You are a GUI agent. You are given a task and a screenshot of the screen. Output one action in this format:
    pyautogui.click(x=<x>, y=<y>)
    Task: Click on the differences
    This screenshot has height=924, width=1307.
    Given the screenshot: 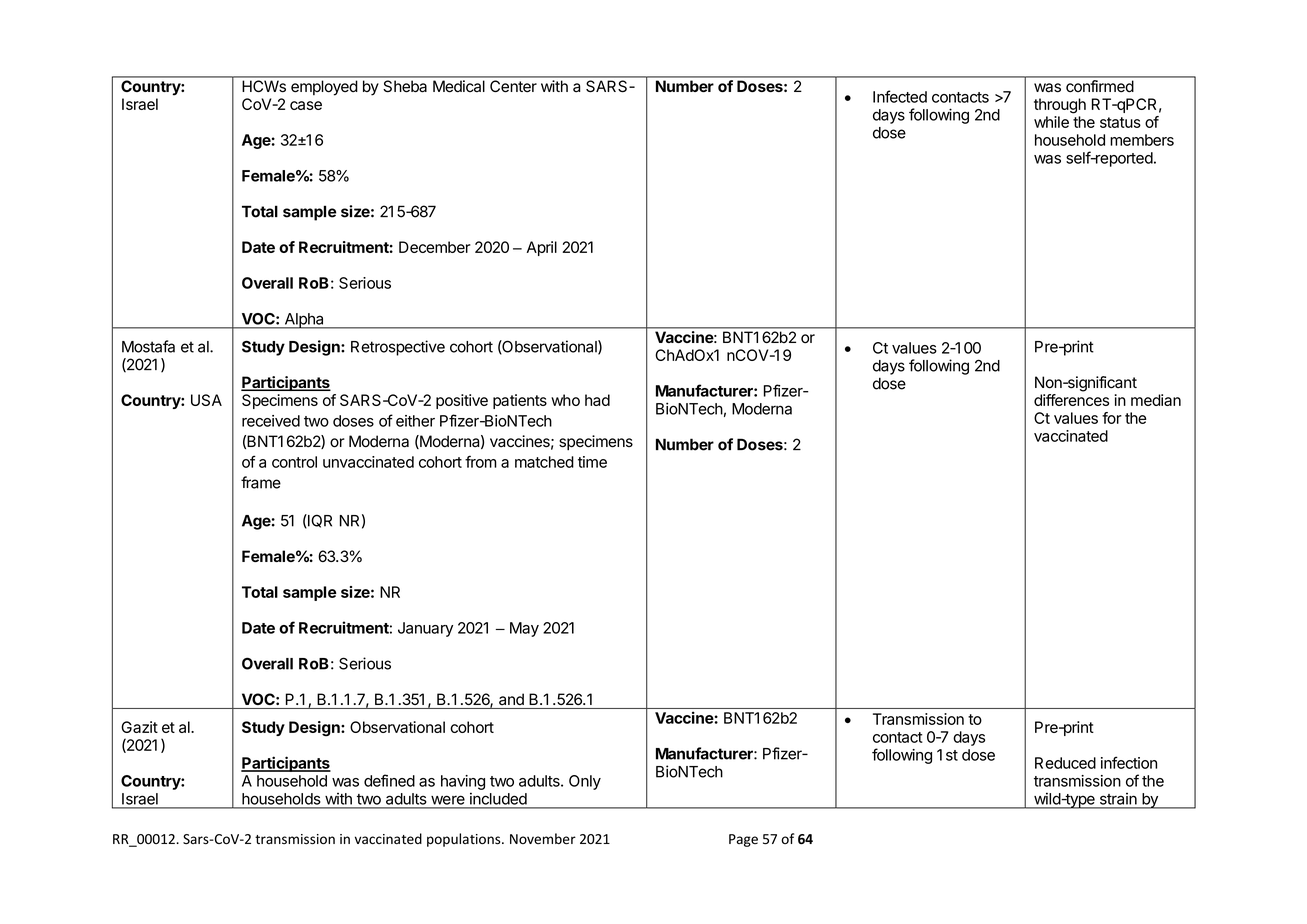 What is the action you would take?
    pyautogui.click(x=1071, y=400)
